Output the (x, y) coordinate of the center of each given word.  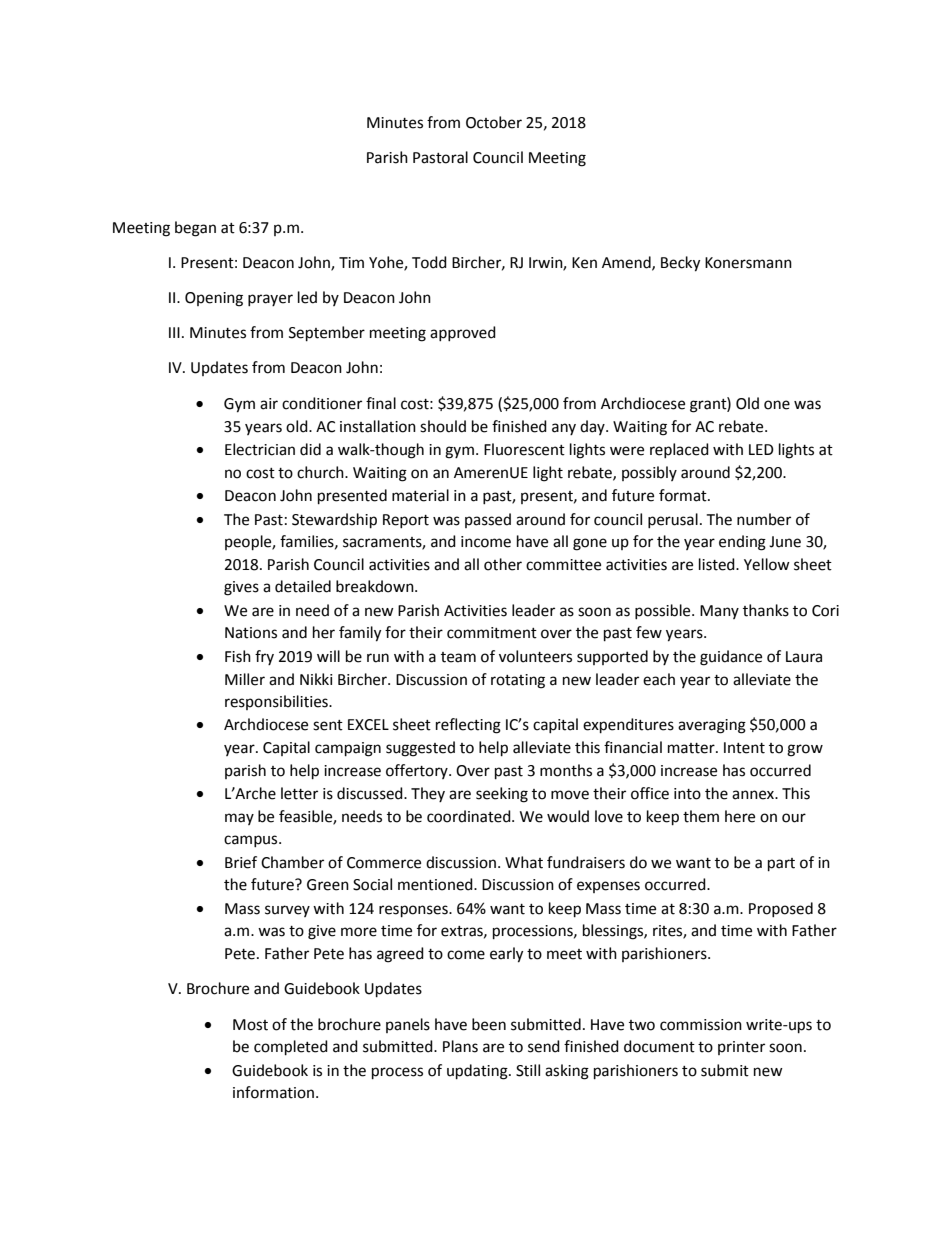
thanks (766, 610)
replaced (679, 450)
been (489, 1024)
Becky (680, 264)
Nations (251, 633)
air (269, 404)
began (195, 229)
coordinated (470, 816)
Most (250, 1025)
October (494, 122)
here (740, 816)
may (239, 819)
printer (741, 1048)
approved (463, 333)
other (503, 564)
